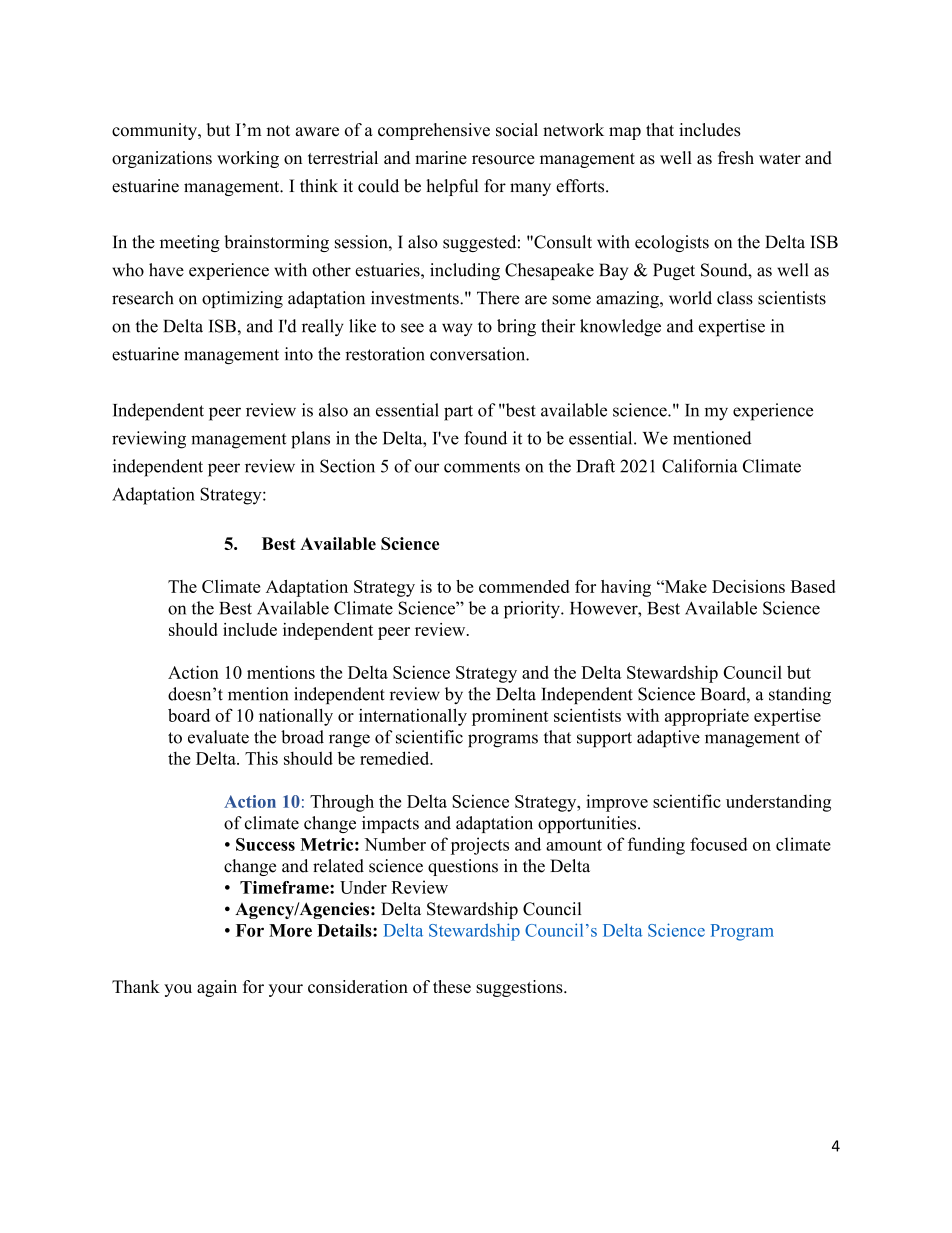  What do you see at coordinates (452, 986) in the screenshot?
I see `these` at bounding box center [452, 986].
